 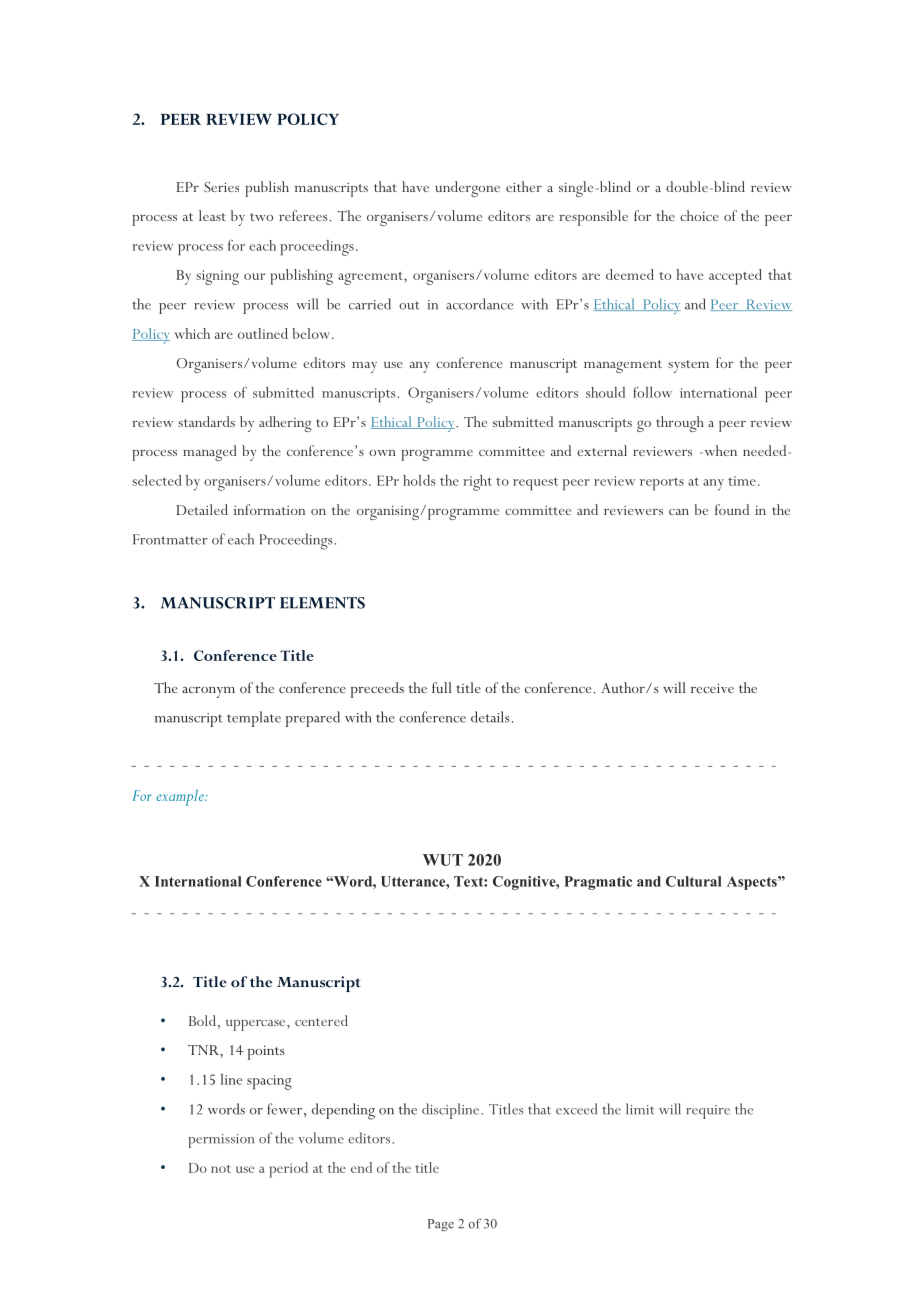 I want to click on information, so click(x=269, y=509).
